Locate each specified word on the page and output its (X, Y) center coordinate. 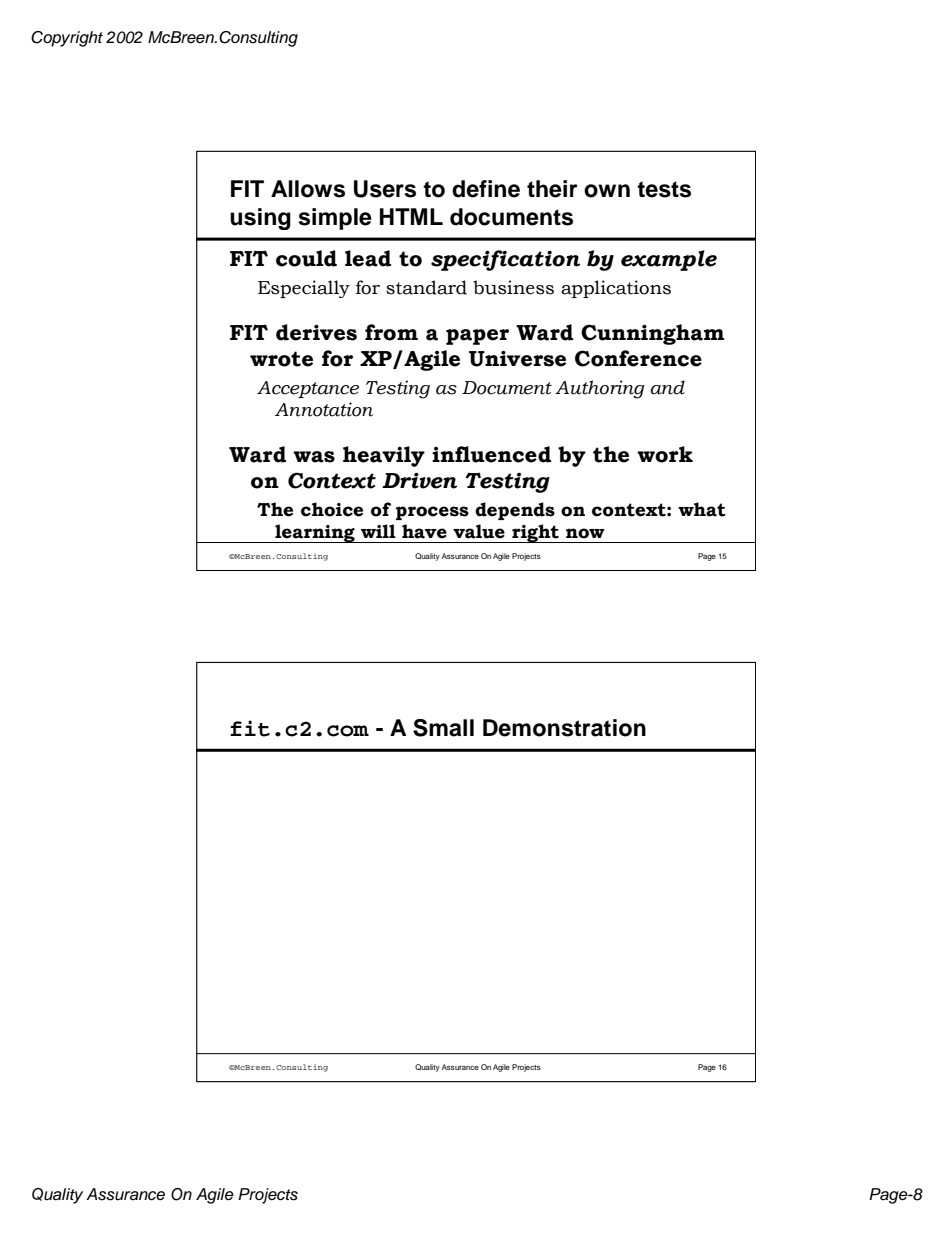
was (314, 457)
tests (664, 189)
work (665, 454)
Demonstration (564, 728)
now (585, 533)
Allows (308, 189)
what (702, 509)
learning (315, 533)
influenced (491, 454)
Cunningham (652, 334)
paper (477, 337)
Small (443, 728)
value (479, 531)
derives (316, 332)
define (486, 189)
